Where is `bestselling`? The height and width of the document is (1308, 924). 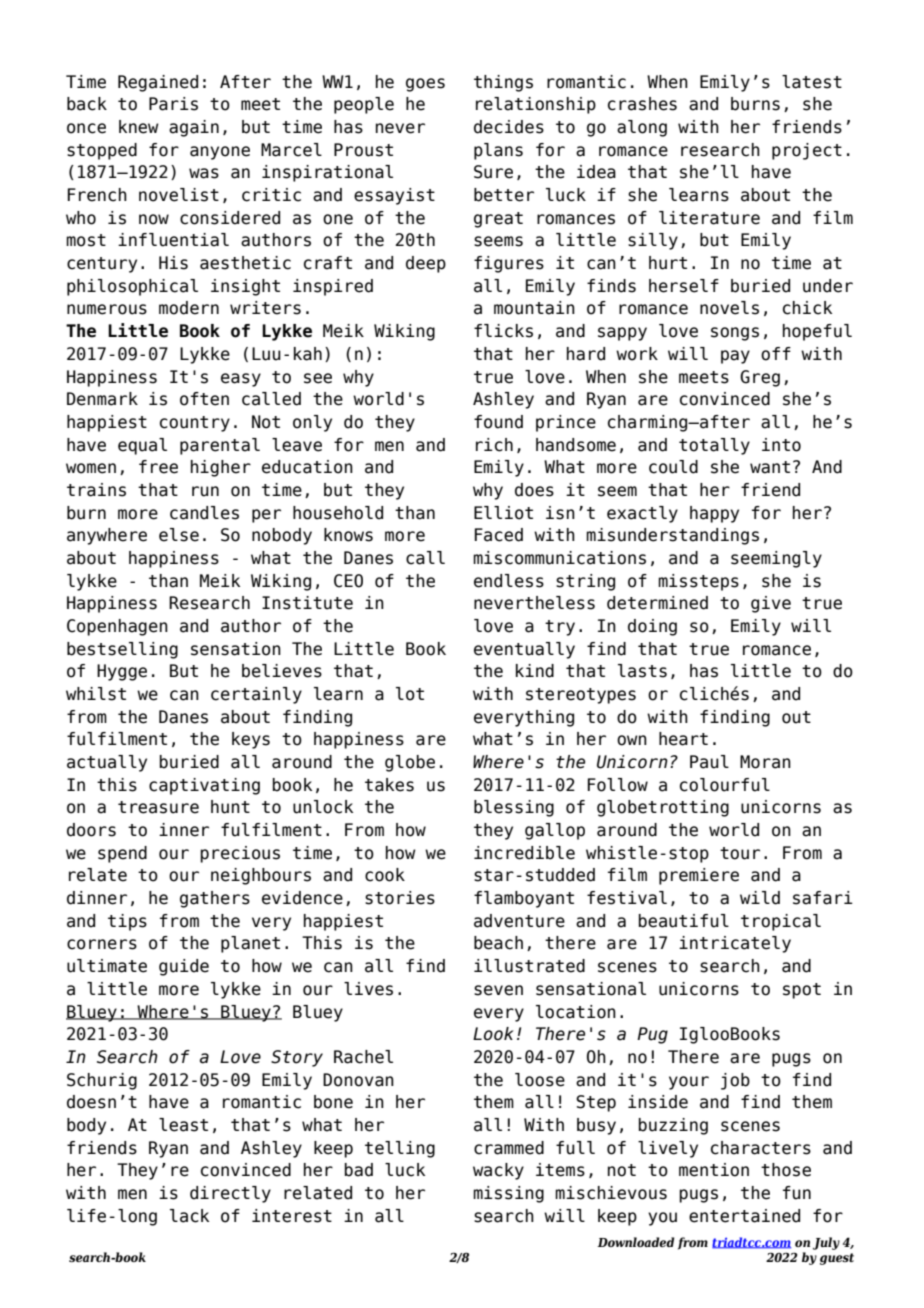
bestselling is located at coordinates (122, 650).
